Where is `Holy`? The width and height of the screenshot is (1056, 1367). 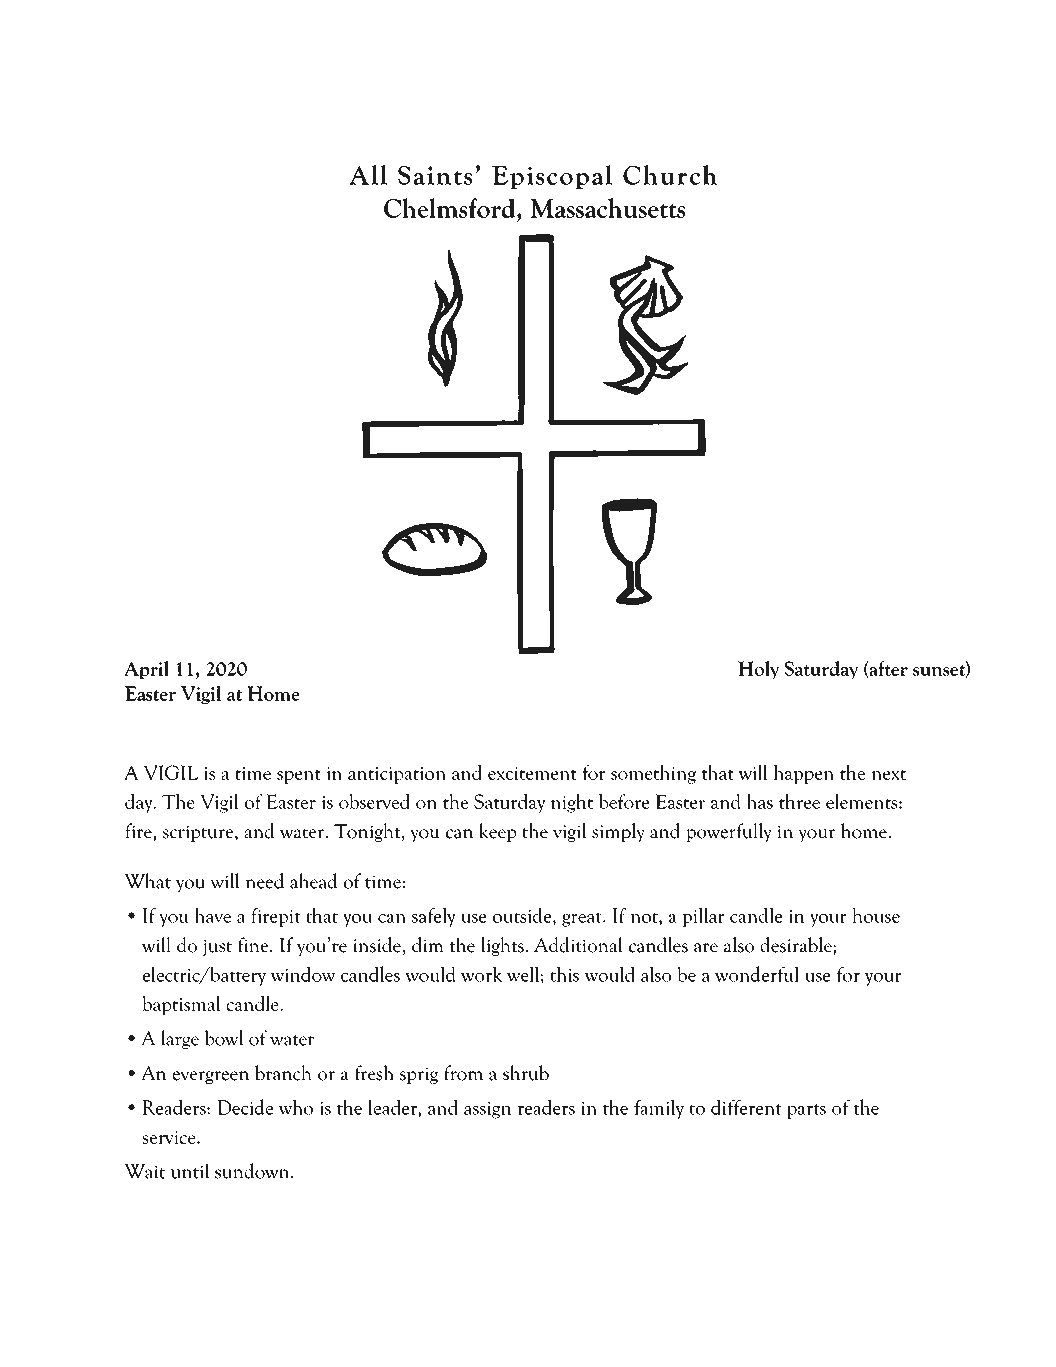 Holy is located at coordinates (758, 670).
